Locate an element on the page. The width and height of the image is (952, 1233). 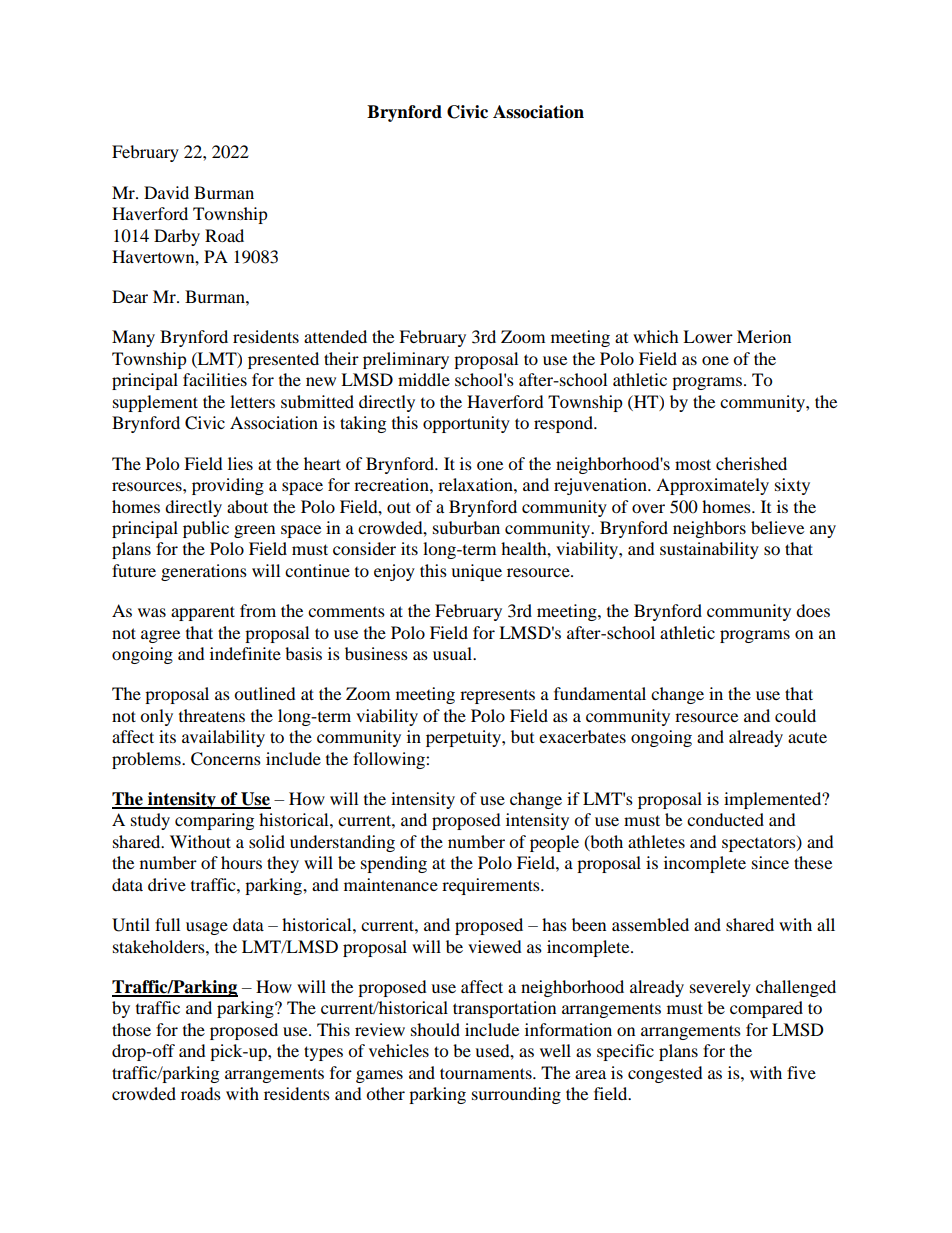
congested is located at coordinates (665, 1074).
